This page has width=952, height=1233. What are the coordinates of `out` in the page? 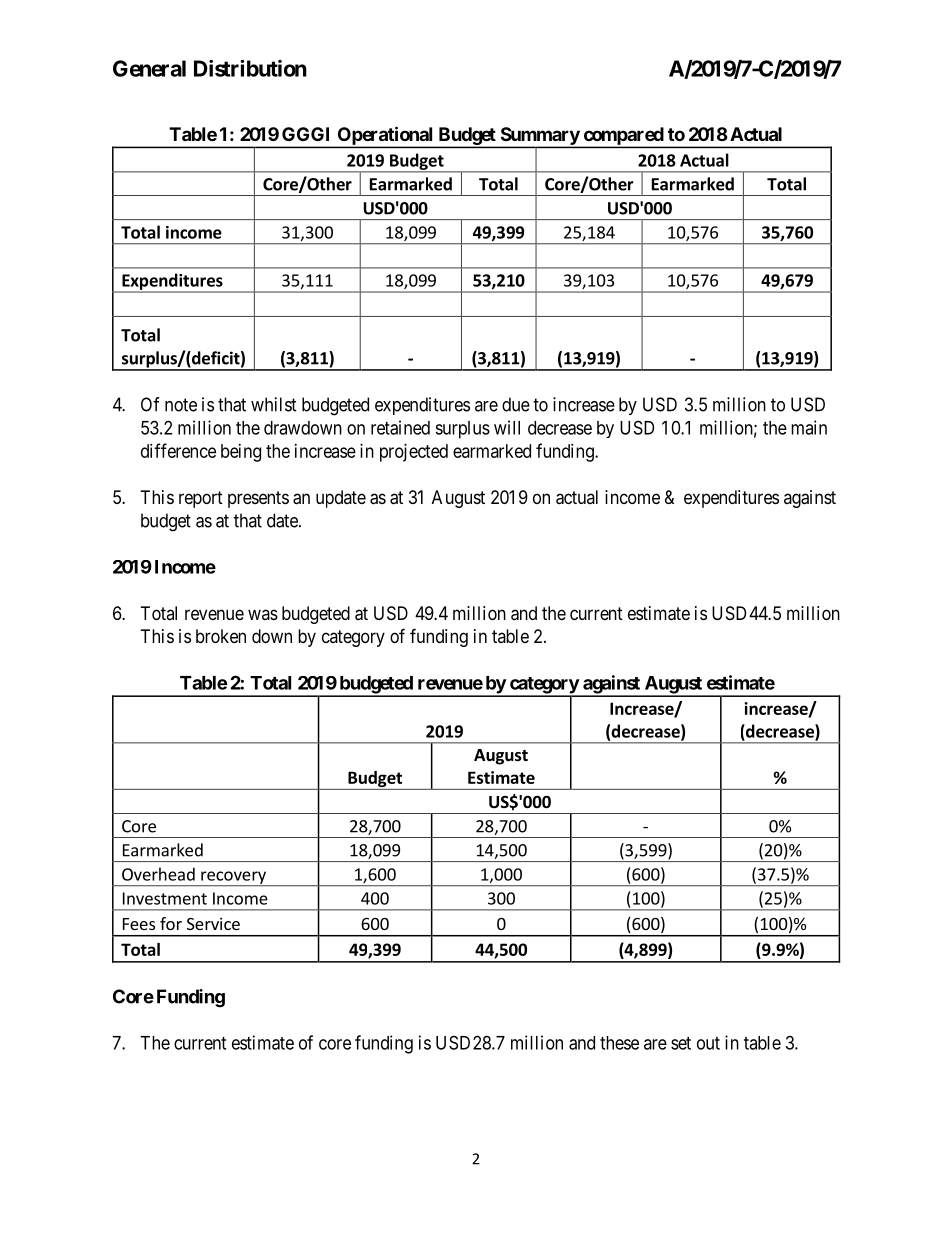 It's located at (708, 1043).
